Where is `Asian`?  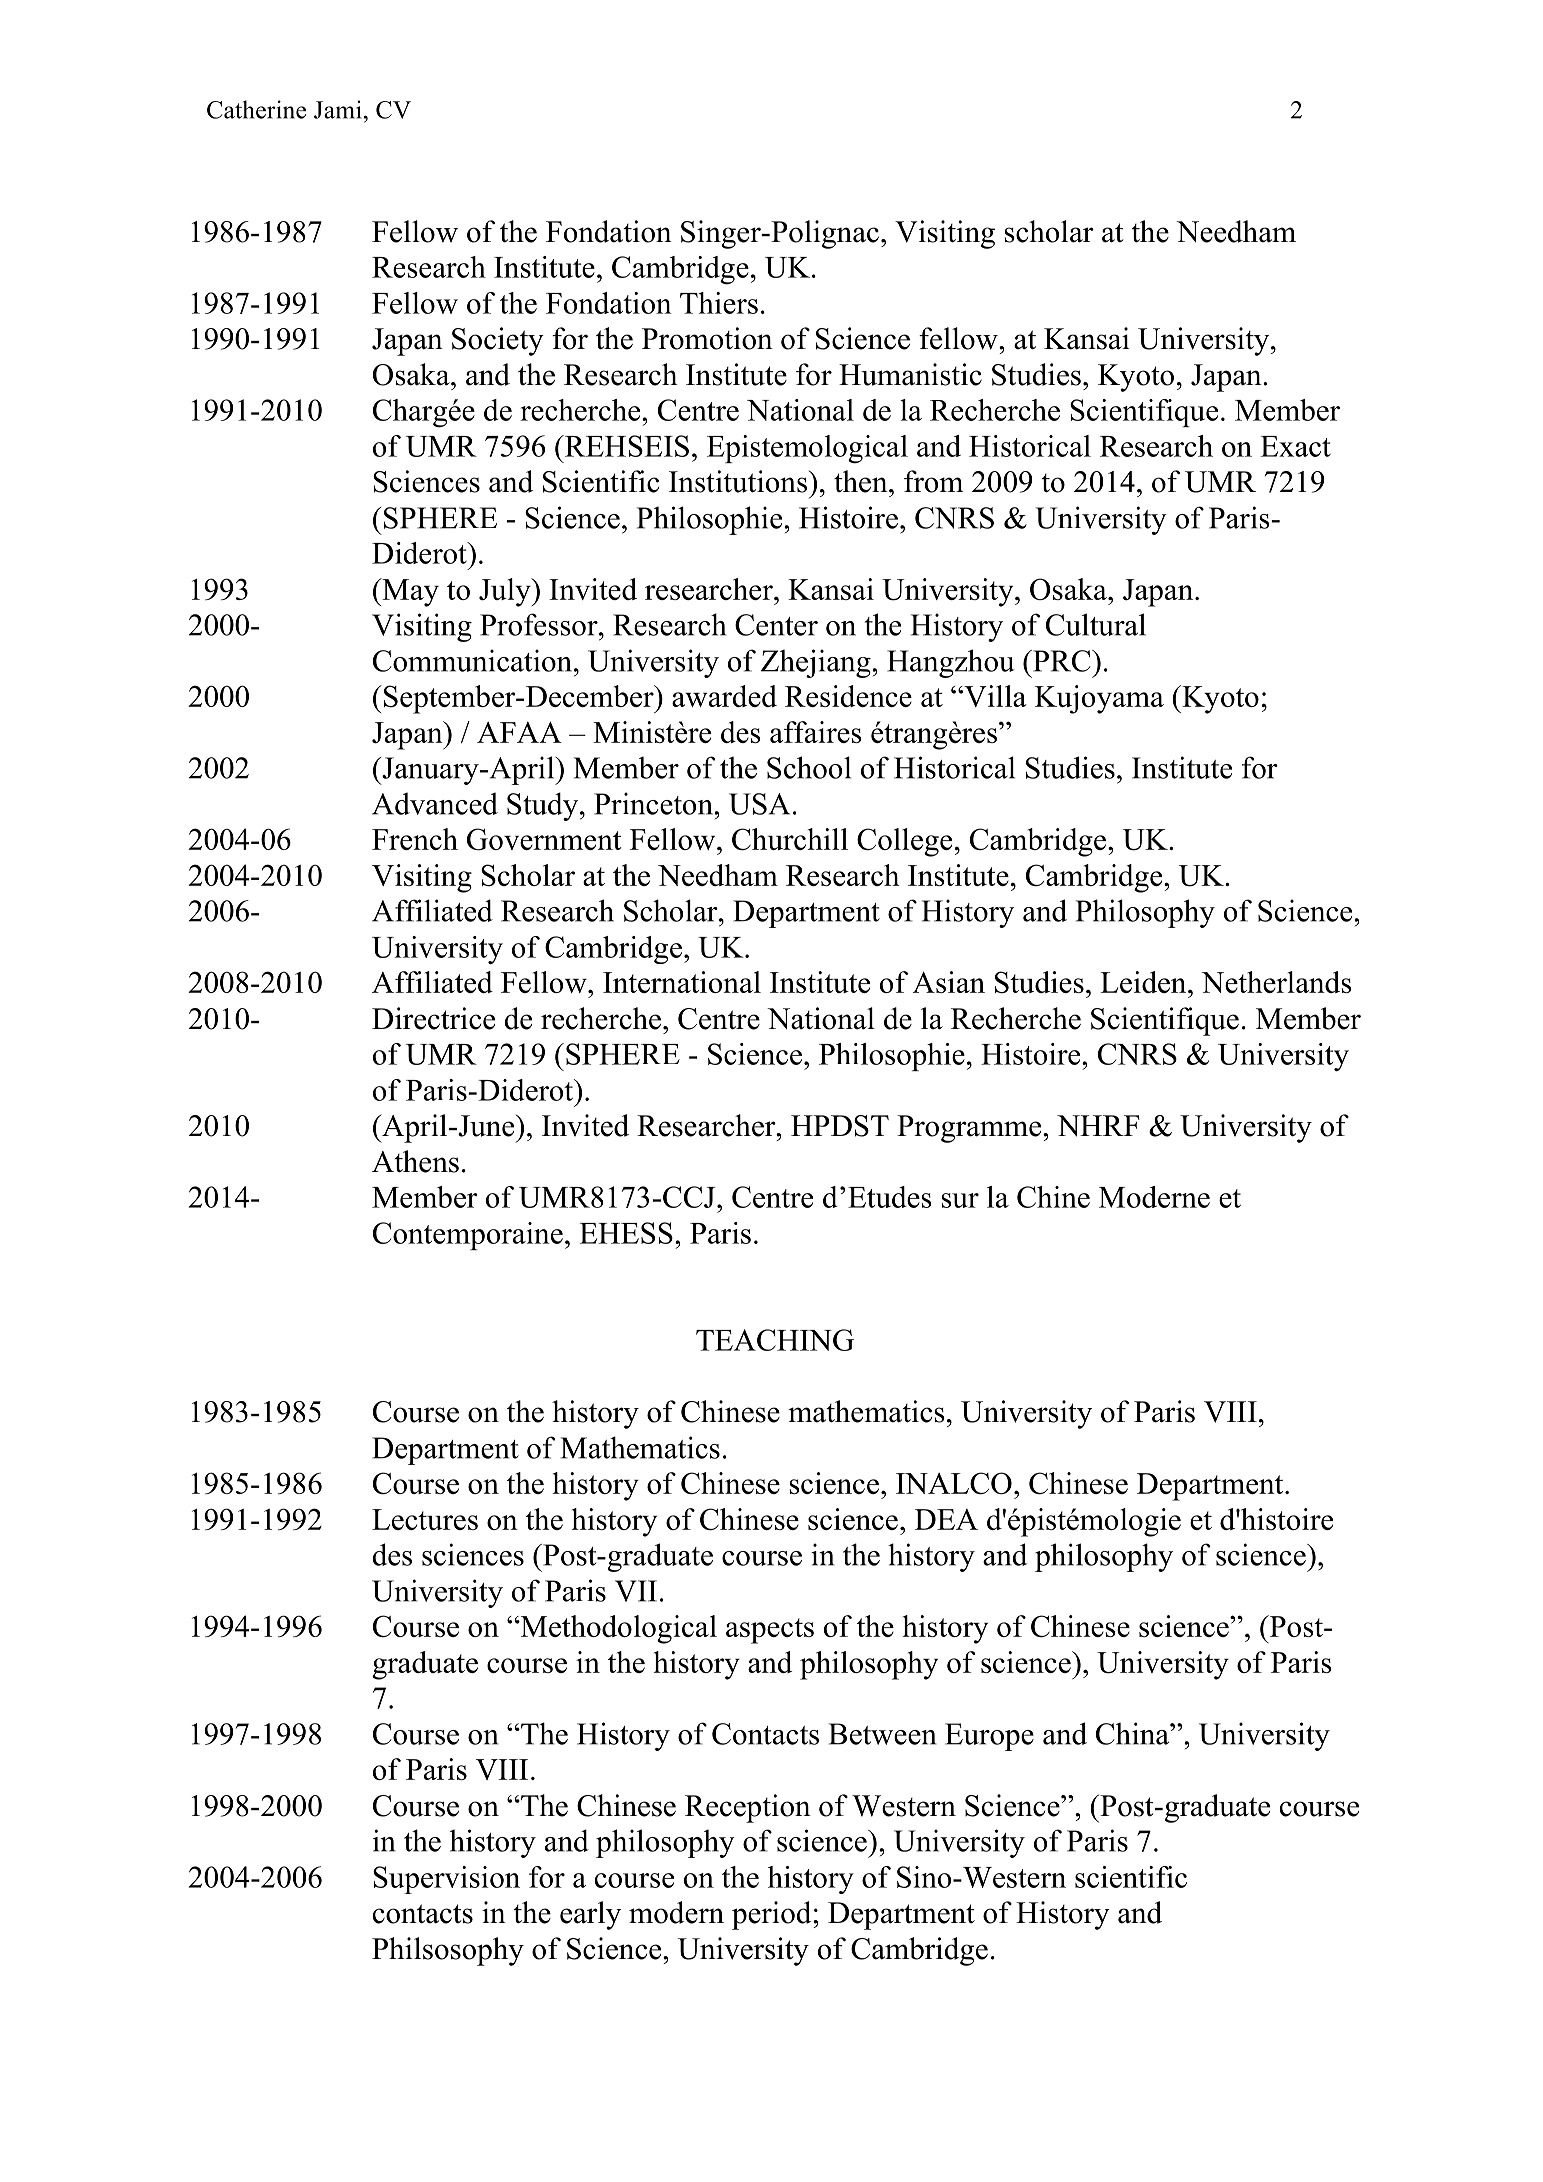 Asian is located at coordinates (949, 982).
